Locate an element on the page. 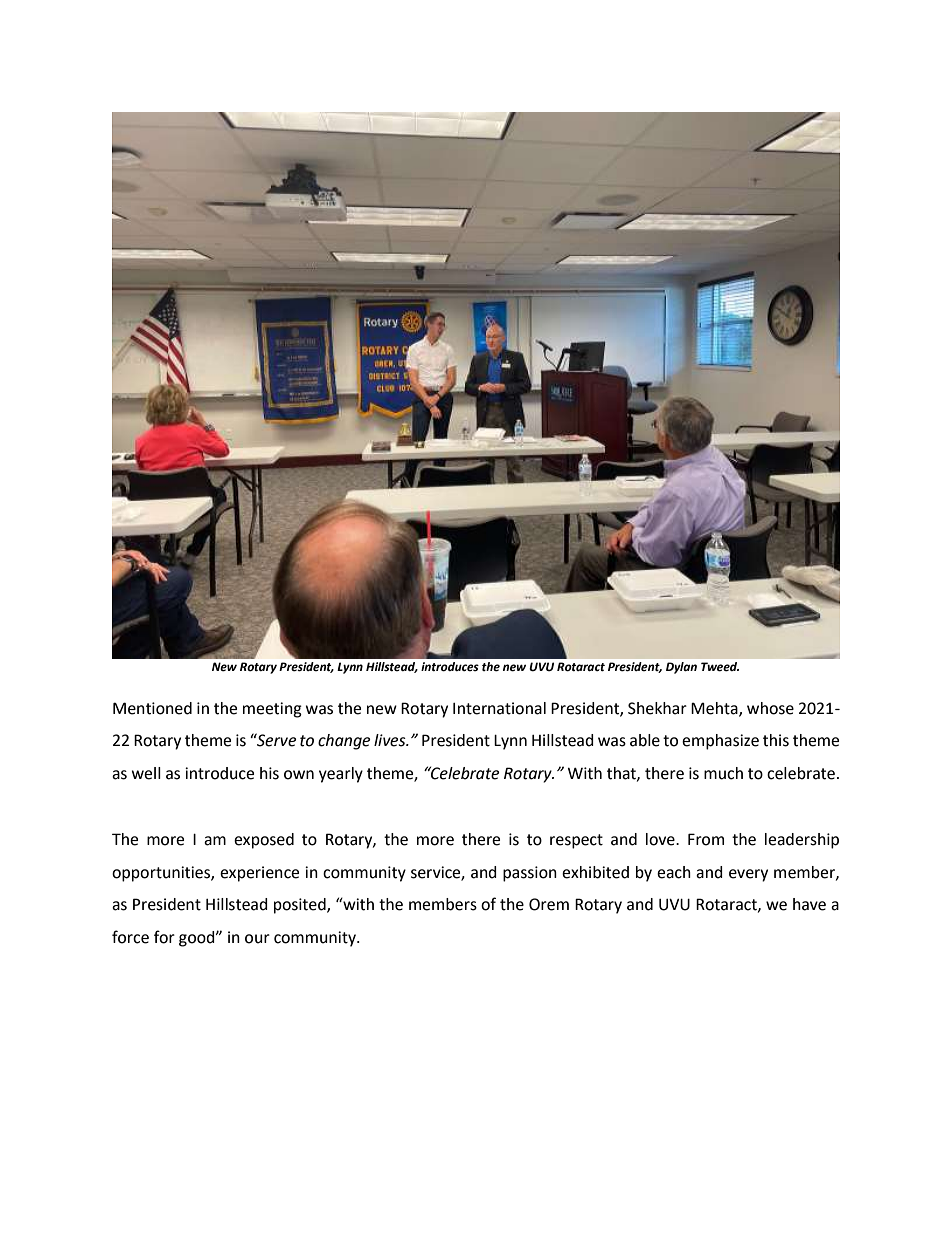  well is located at coordinates (146, 773).
